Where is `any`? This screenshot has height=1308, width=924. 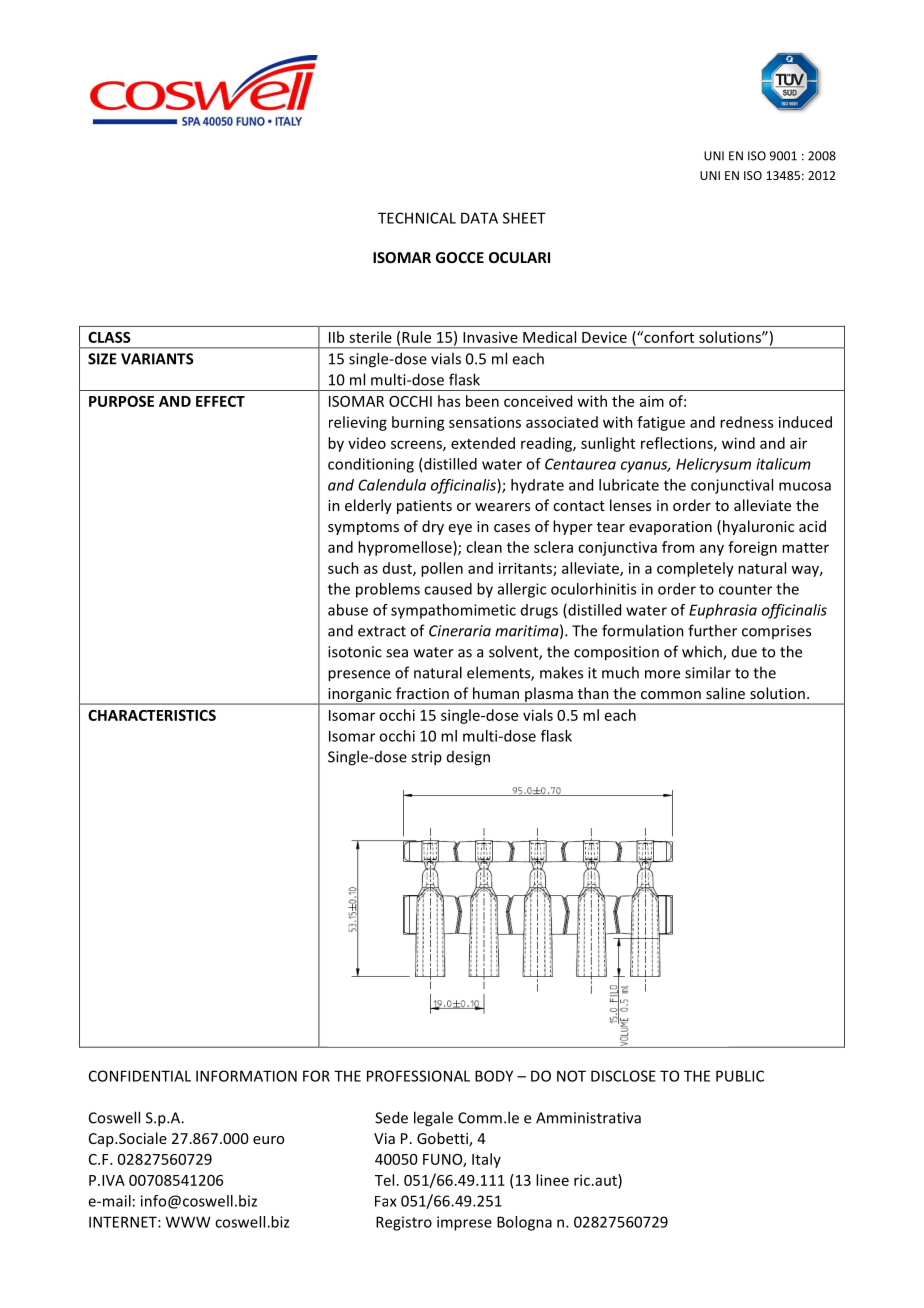
any is located at coordinates (712, 550).
